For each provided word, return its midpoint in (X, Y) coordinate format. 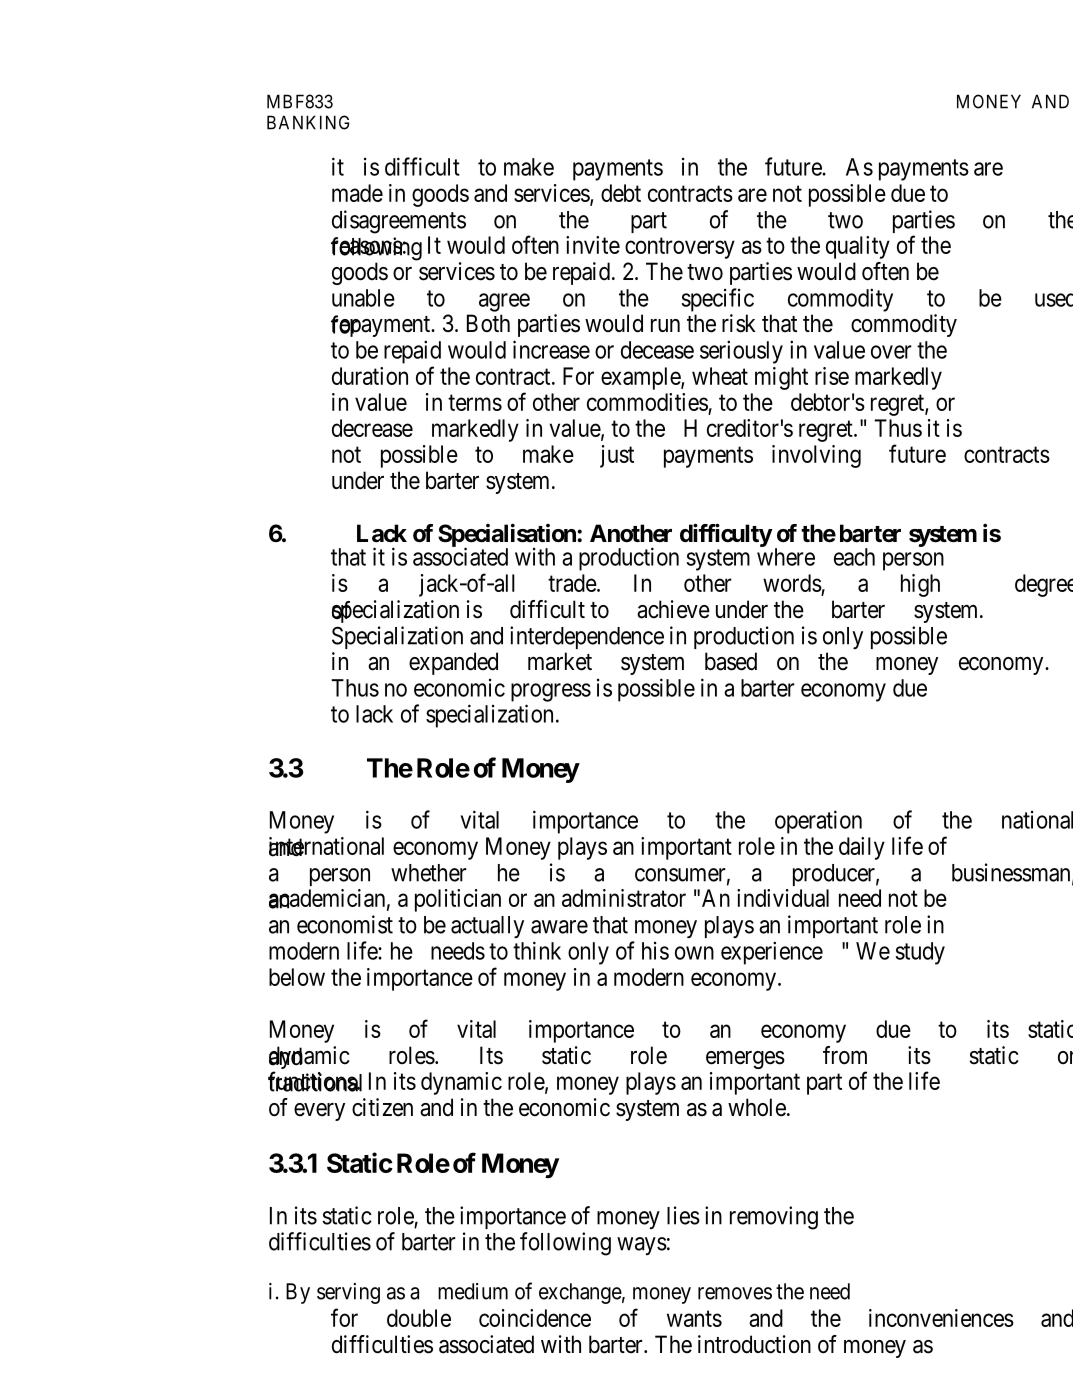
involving (816, 456)
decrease (372, 428)
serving (348, 1293)
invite (593, 245)
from (845, 1055)
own (694, 953)
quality (858, 247)
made (357, 193)
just (617, 456)
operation (818, 822)
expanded (453, 663)
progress (551, 692)
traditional (315, 1082)
